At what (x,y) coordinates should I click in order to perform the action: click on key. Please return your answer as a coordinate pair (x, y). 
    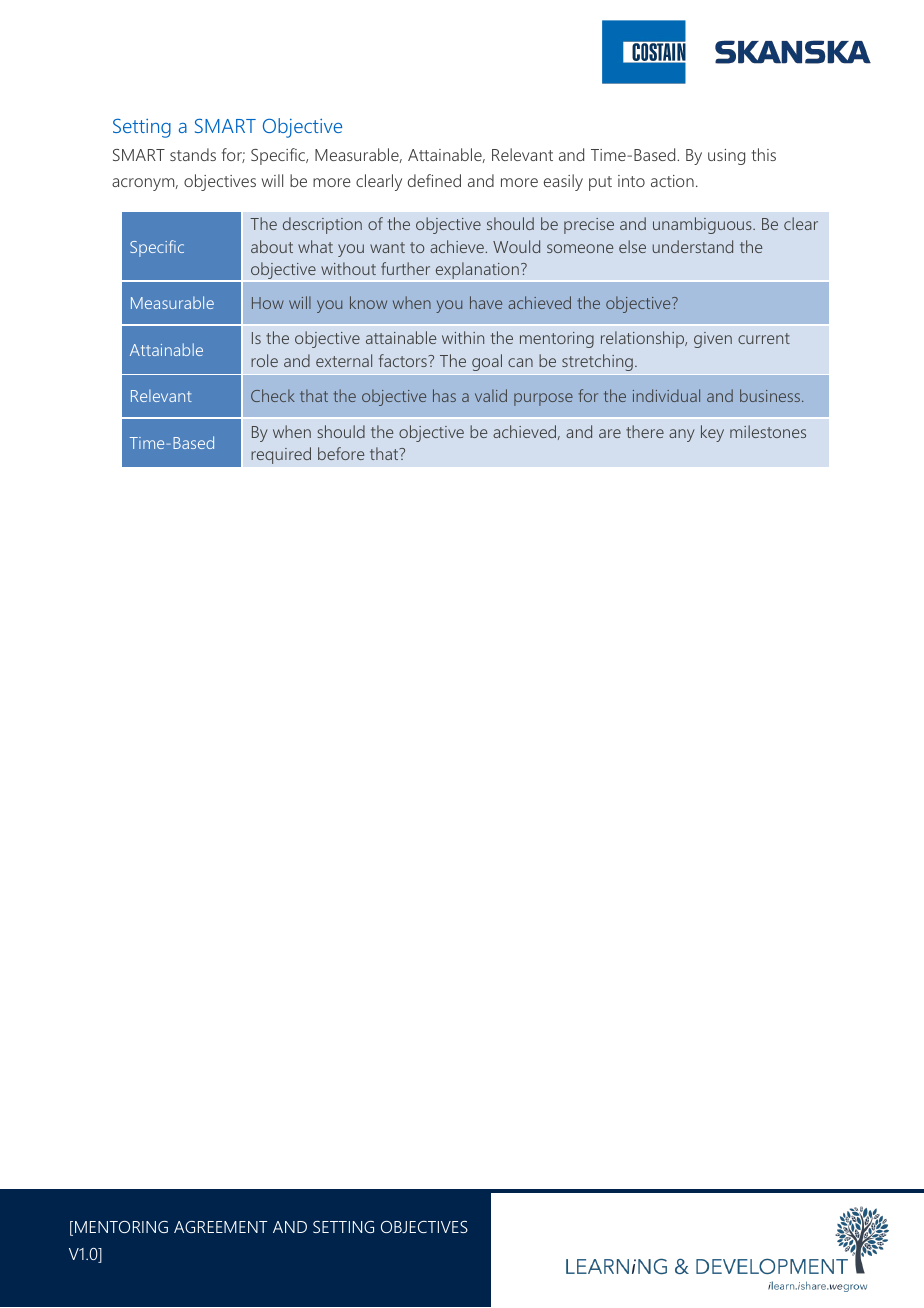
    Looking at the image, I should click on (712, 433).
